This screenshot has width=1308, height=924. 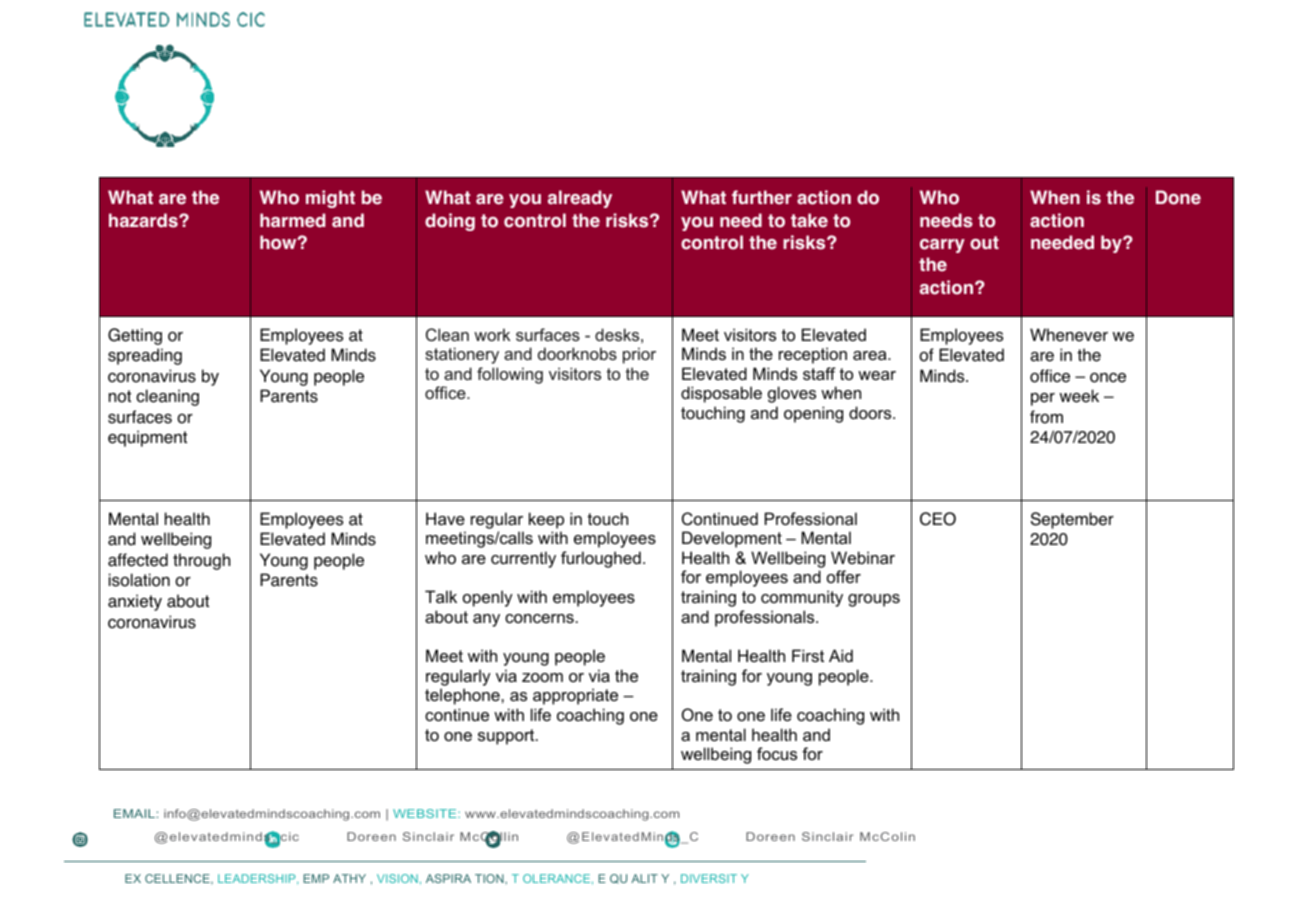 I want to click on keep, so click(x=546, y=520).
